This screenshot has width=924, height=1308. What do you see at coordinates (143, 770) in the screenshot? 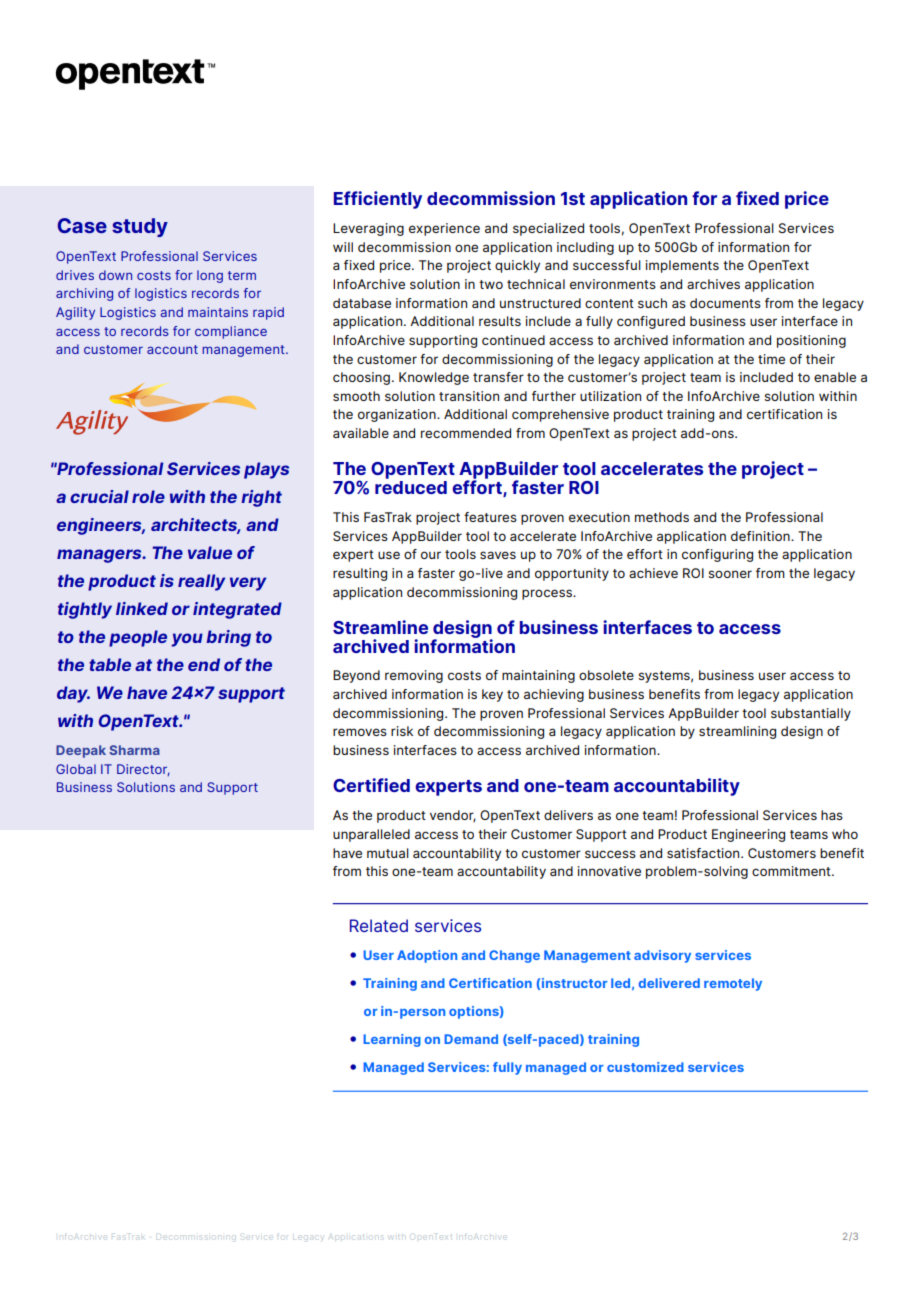
I see `Director` at bounding box center [143, 770].
